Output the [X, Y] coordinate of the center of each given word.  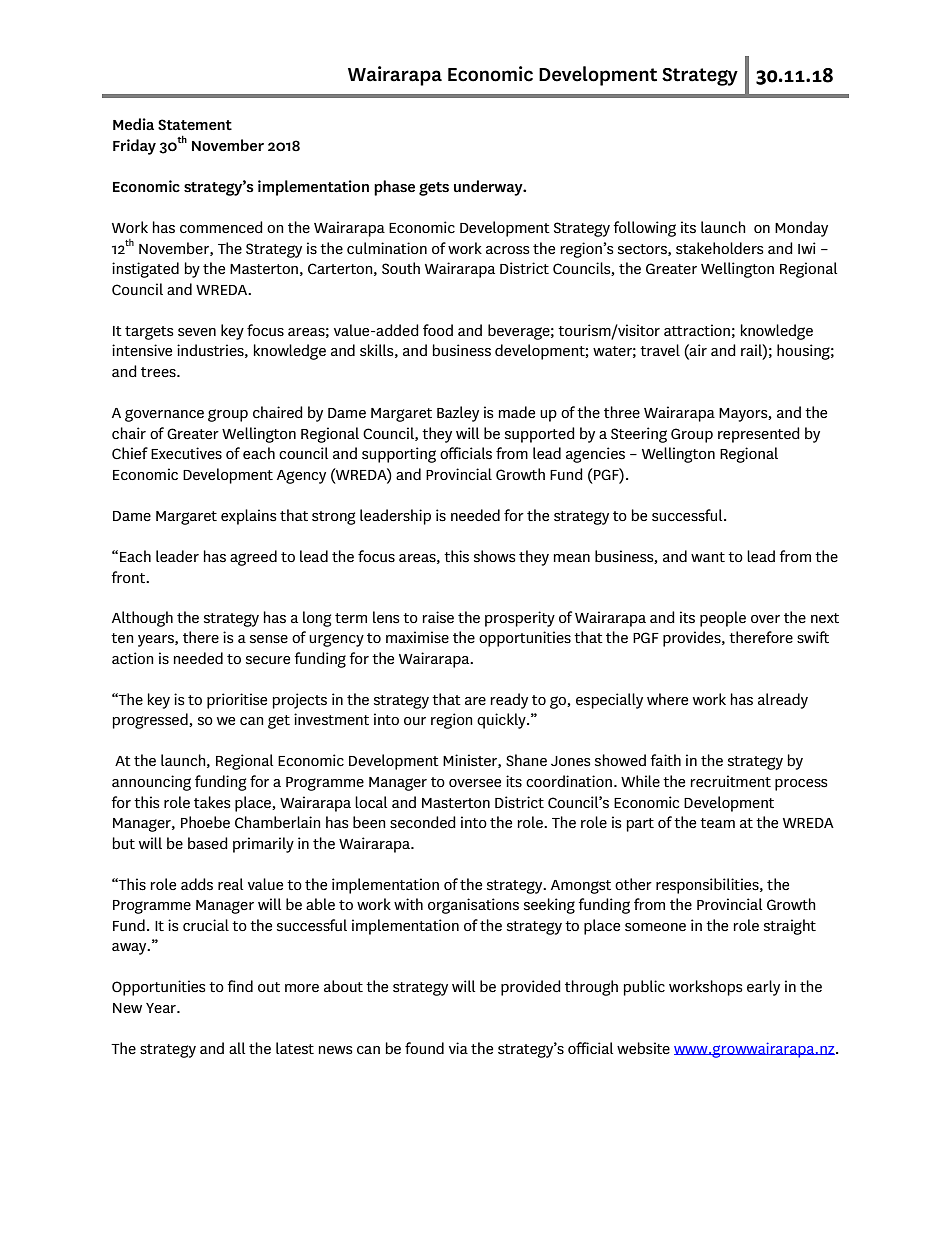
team [717, 823]
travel [660, 350]
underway [489, 188]
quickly [502, 721]
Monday [801, 229]
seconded [423, 822]
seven [197, 332]
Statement [195, 124]
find [240, 986]
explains [248, 517]
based [208, 843]
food [438, 330]
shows [494, 556]
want [708, 557]
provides [693, 639]
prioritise [237, 701]
